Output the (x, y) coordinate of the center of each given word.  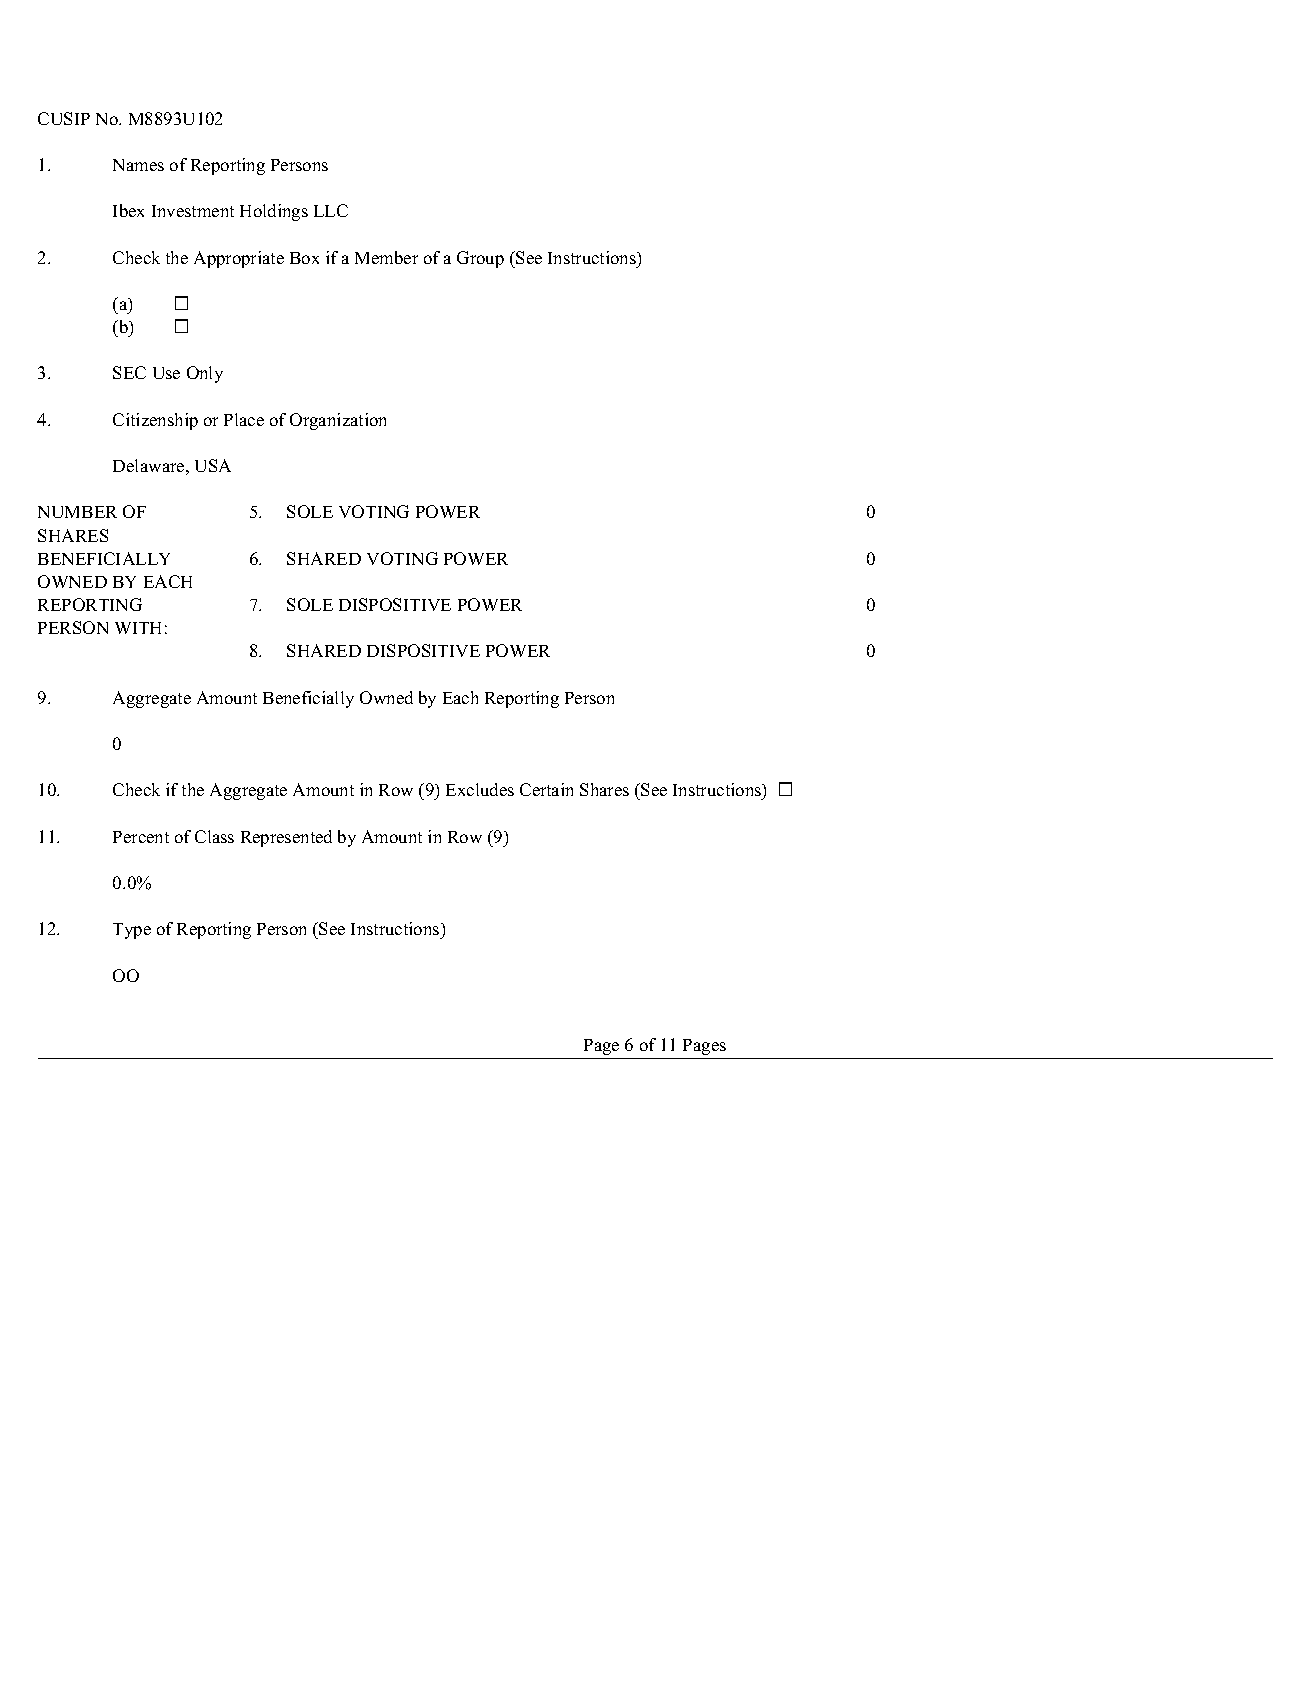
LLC (331, 210)
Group (480, 259)
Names (138, 165)
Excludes (480, 789)
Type (132, 931)
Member (386, 257)
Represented (286, 838)
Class (214, 836)
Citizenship (155, 421)
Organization (338, 421)
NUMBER (77, 512)
